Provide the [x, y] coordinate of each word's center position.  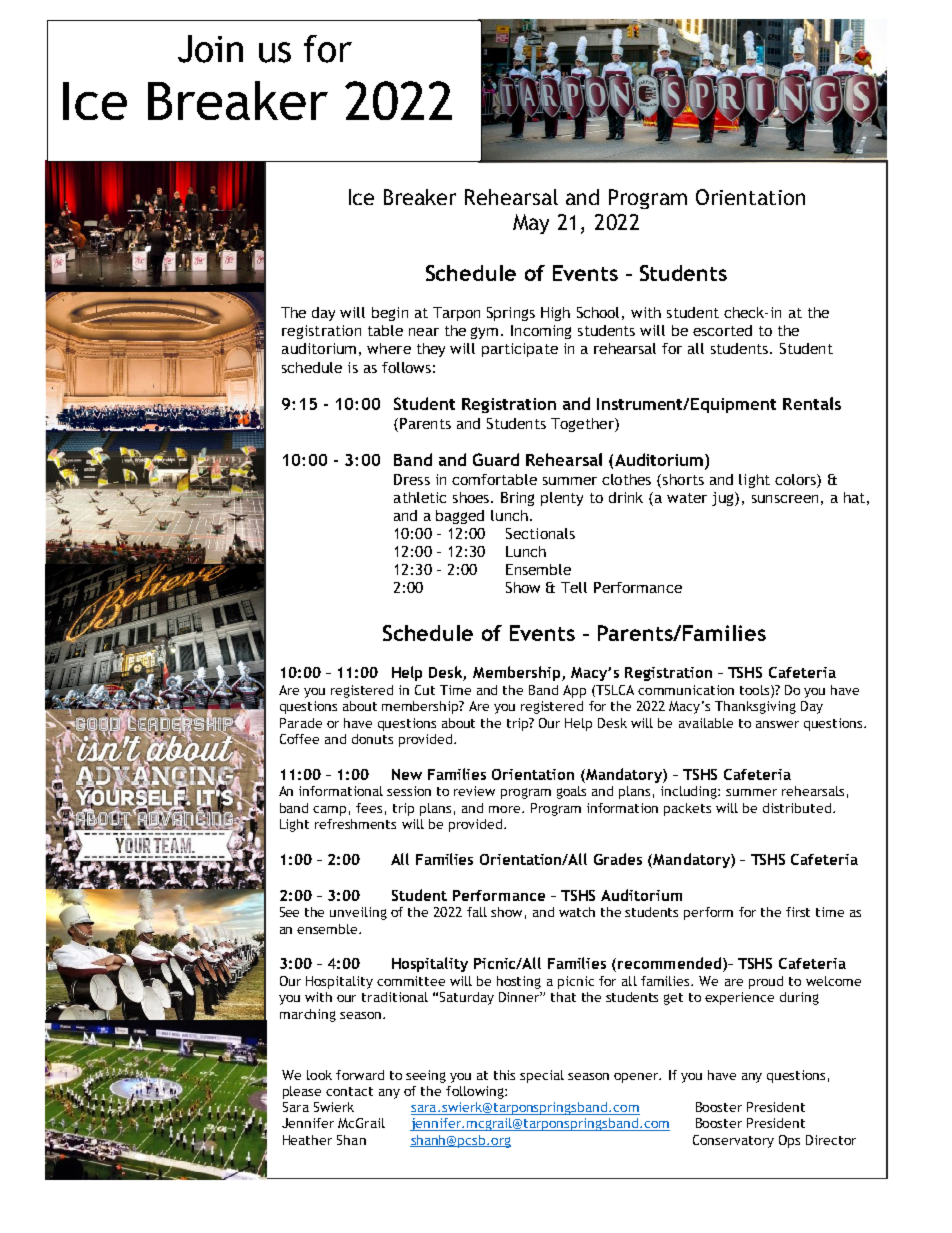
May [531, 224]
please [302, 1092]
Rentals [812, 403]
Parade [301, 723]
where [389, 348]
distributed [797, 808]
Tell [574, 587]
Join [210, 49]
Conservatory [733, 1141]
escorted [722, 330]
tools [756, 691]
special [542, 1076]
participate [520, 350]
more [506, 809]
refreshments [355, 824]
